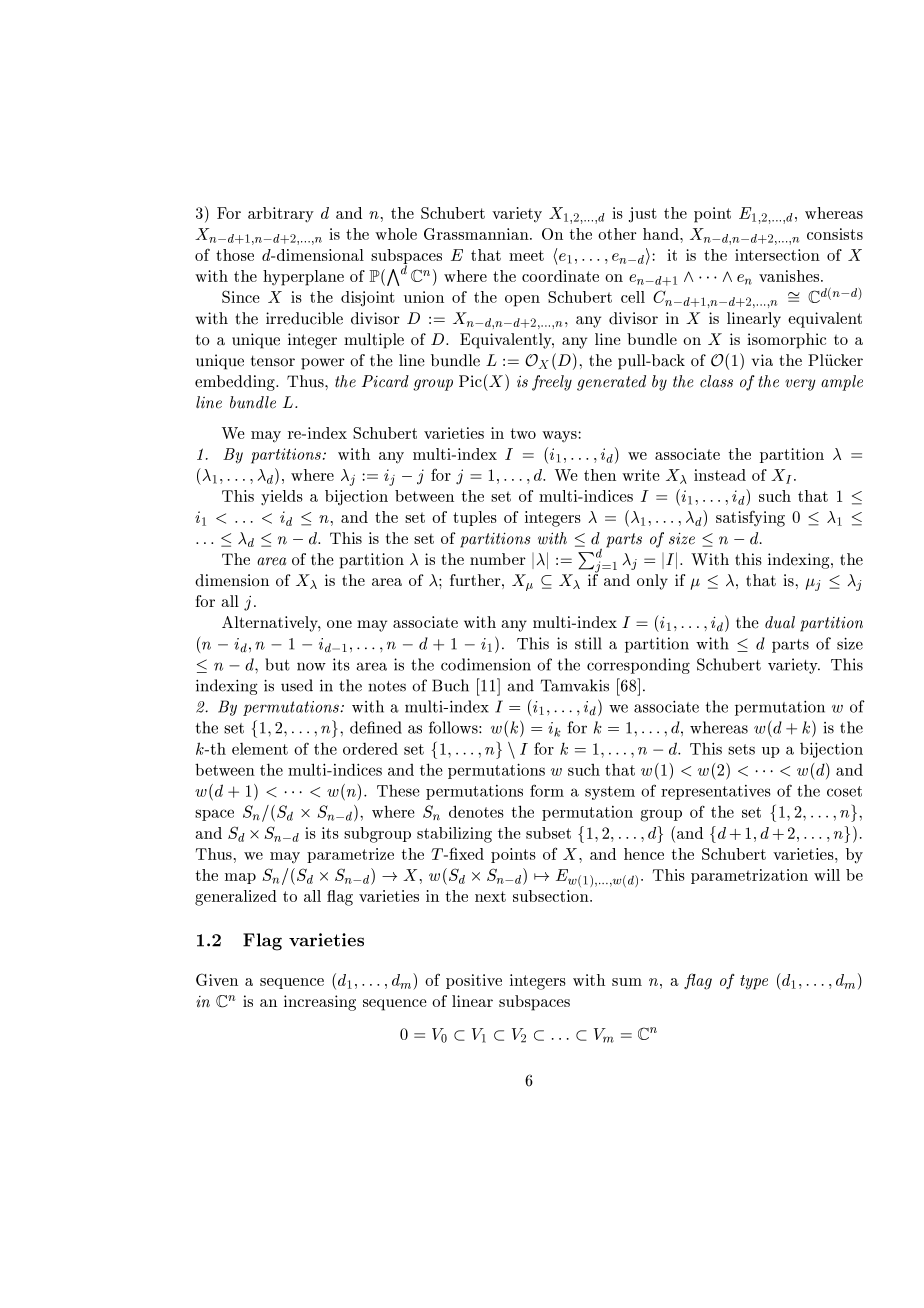 The image size is (924, 1308). Describe the element at coordinates (271, 624) in the screenshot. I see `Alternatively` at that location.
